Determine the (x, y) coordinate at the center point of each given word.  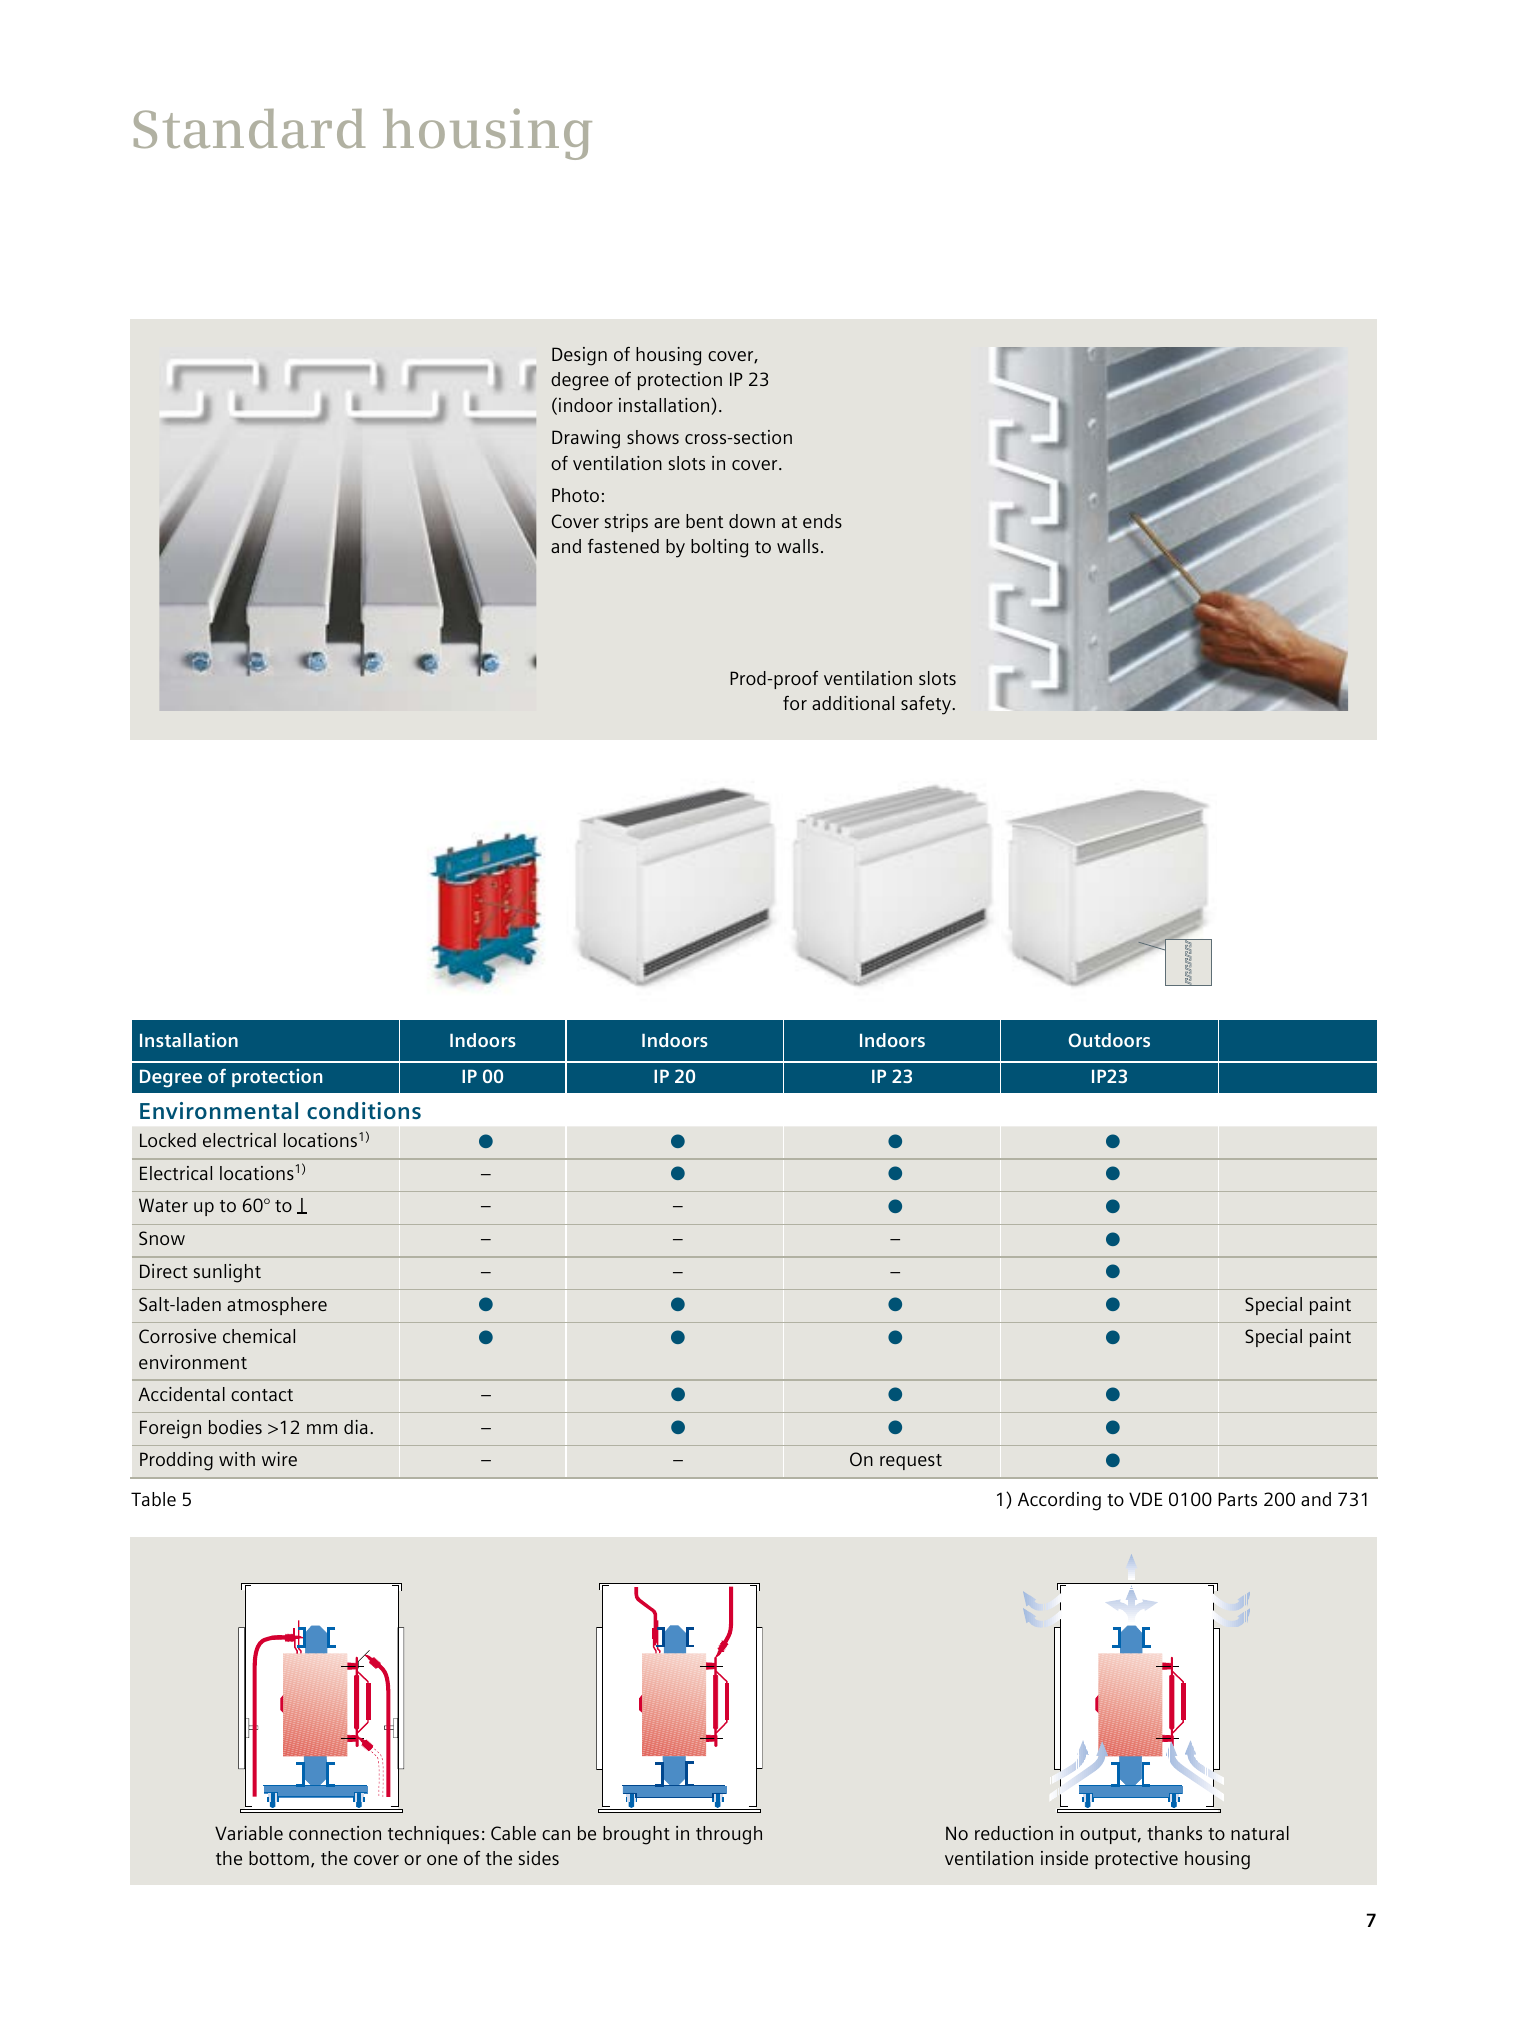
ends (822, 521)
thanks (1174, 1833)
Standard (249, 128)
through (729, 1835)
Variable (249, 1833)
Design (579, 356)
